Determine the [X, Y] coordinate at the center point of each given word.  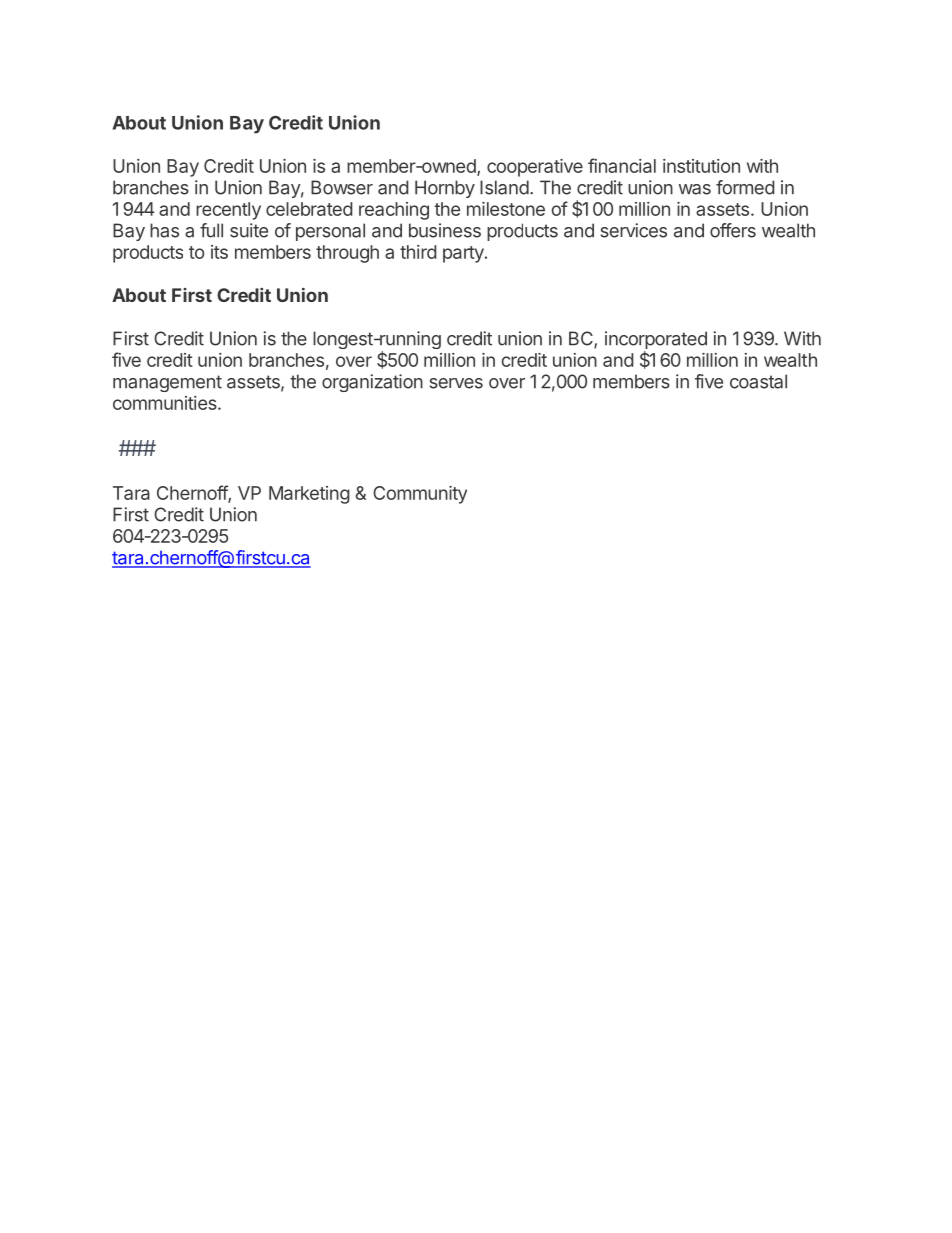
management [167, 383]
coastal [758, 381]
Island [504, 187]
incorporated [656, 341]
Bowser [342, 187]
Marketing [309, 495]
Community [420, 495]
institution [701, 166]
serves [456, 383]
